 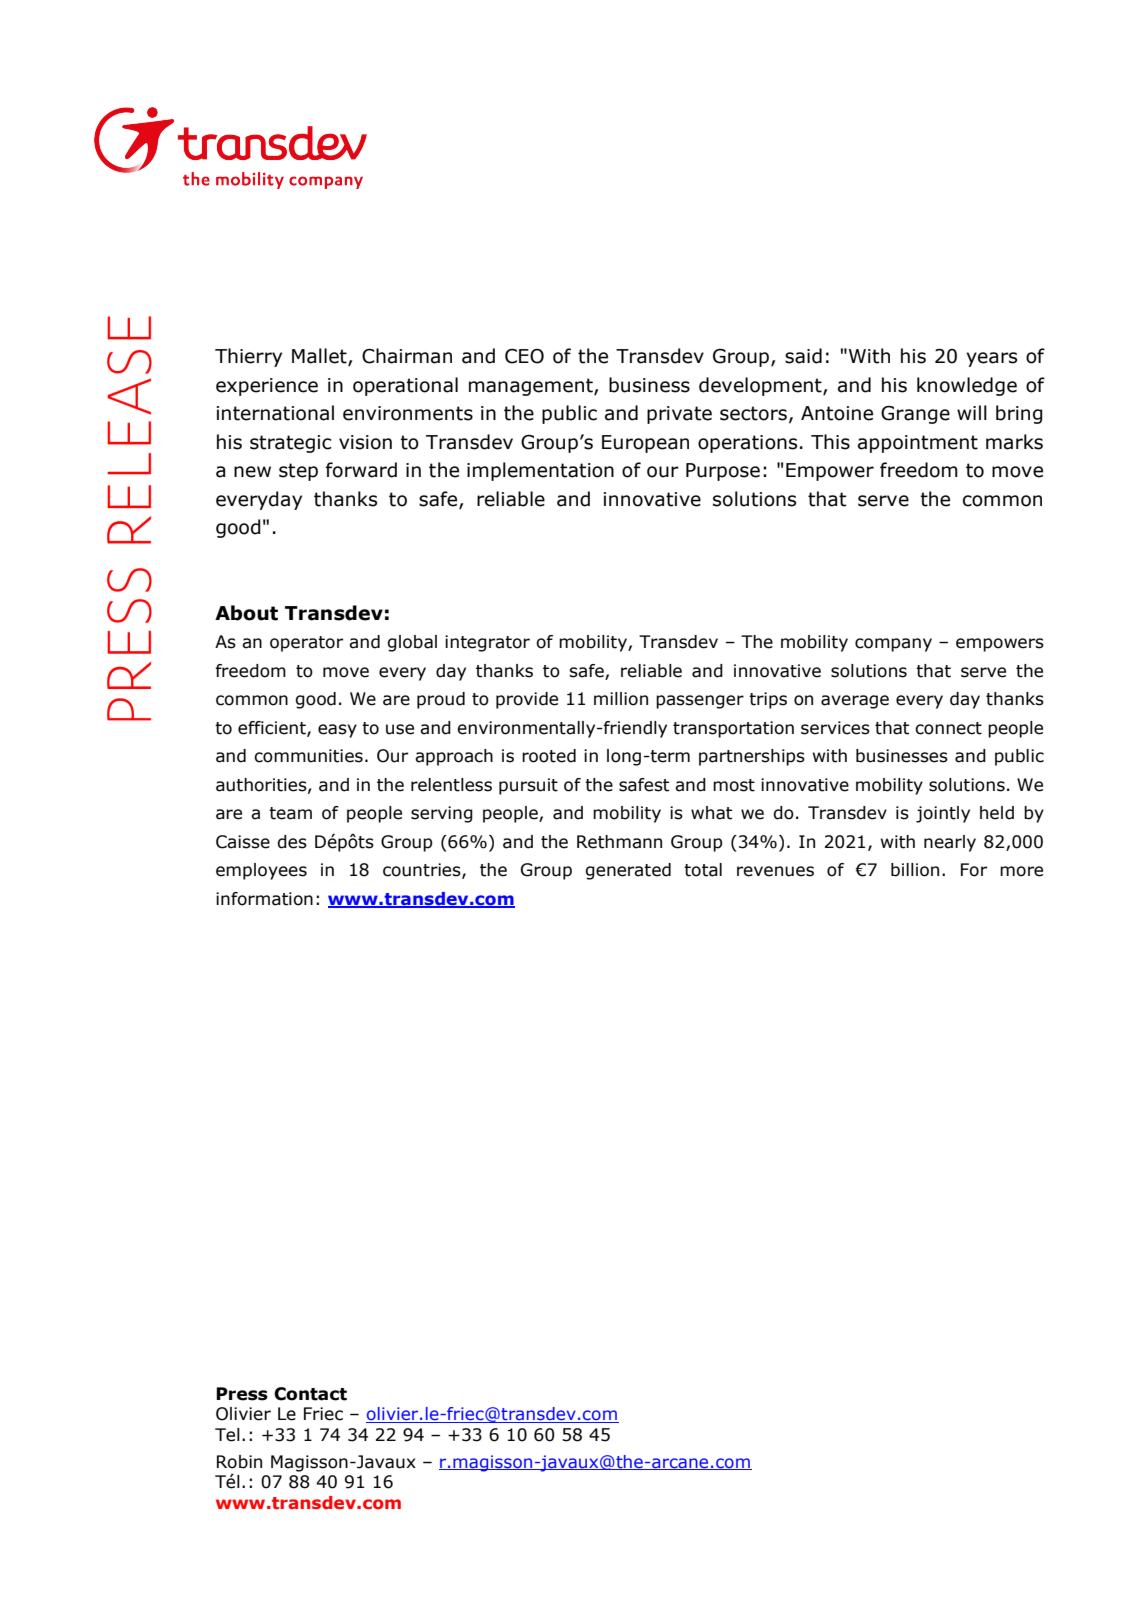 I want to click on Grange, so click(x=915, y=415).
